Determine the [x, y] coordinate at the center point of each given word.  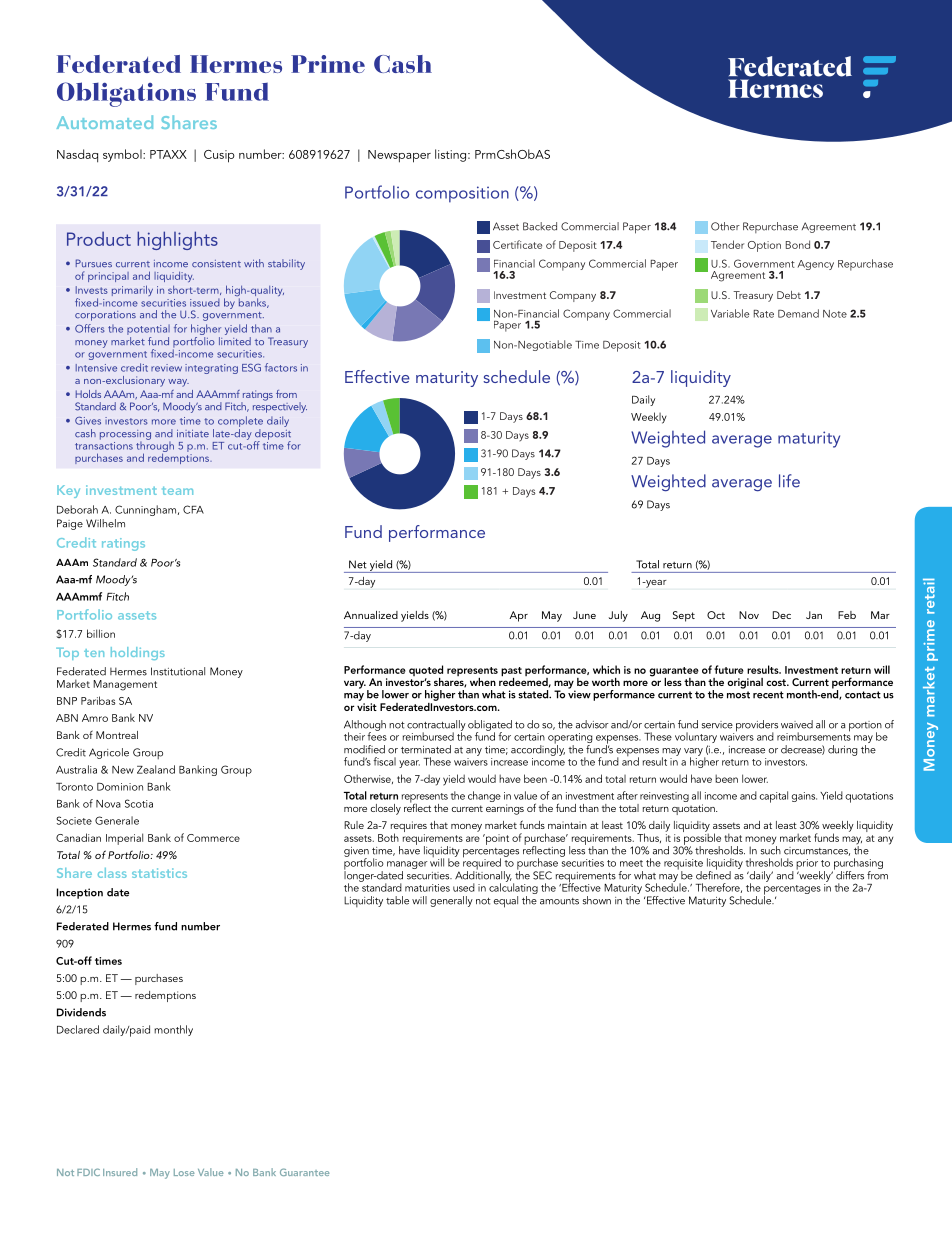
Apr [518, 616]
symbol [123, 155]
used [464, 887]
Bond [798, 244]
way [178, 383]
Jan [814, 615]
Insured [120, 1172]
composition [462, 194]
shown [597, 900]
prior [808, 865]
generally [451, 901]
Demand [798, 313]
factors [281, 367]
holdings [138, 653]
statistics [159, 873]
